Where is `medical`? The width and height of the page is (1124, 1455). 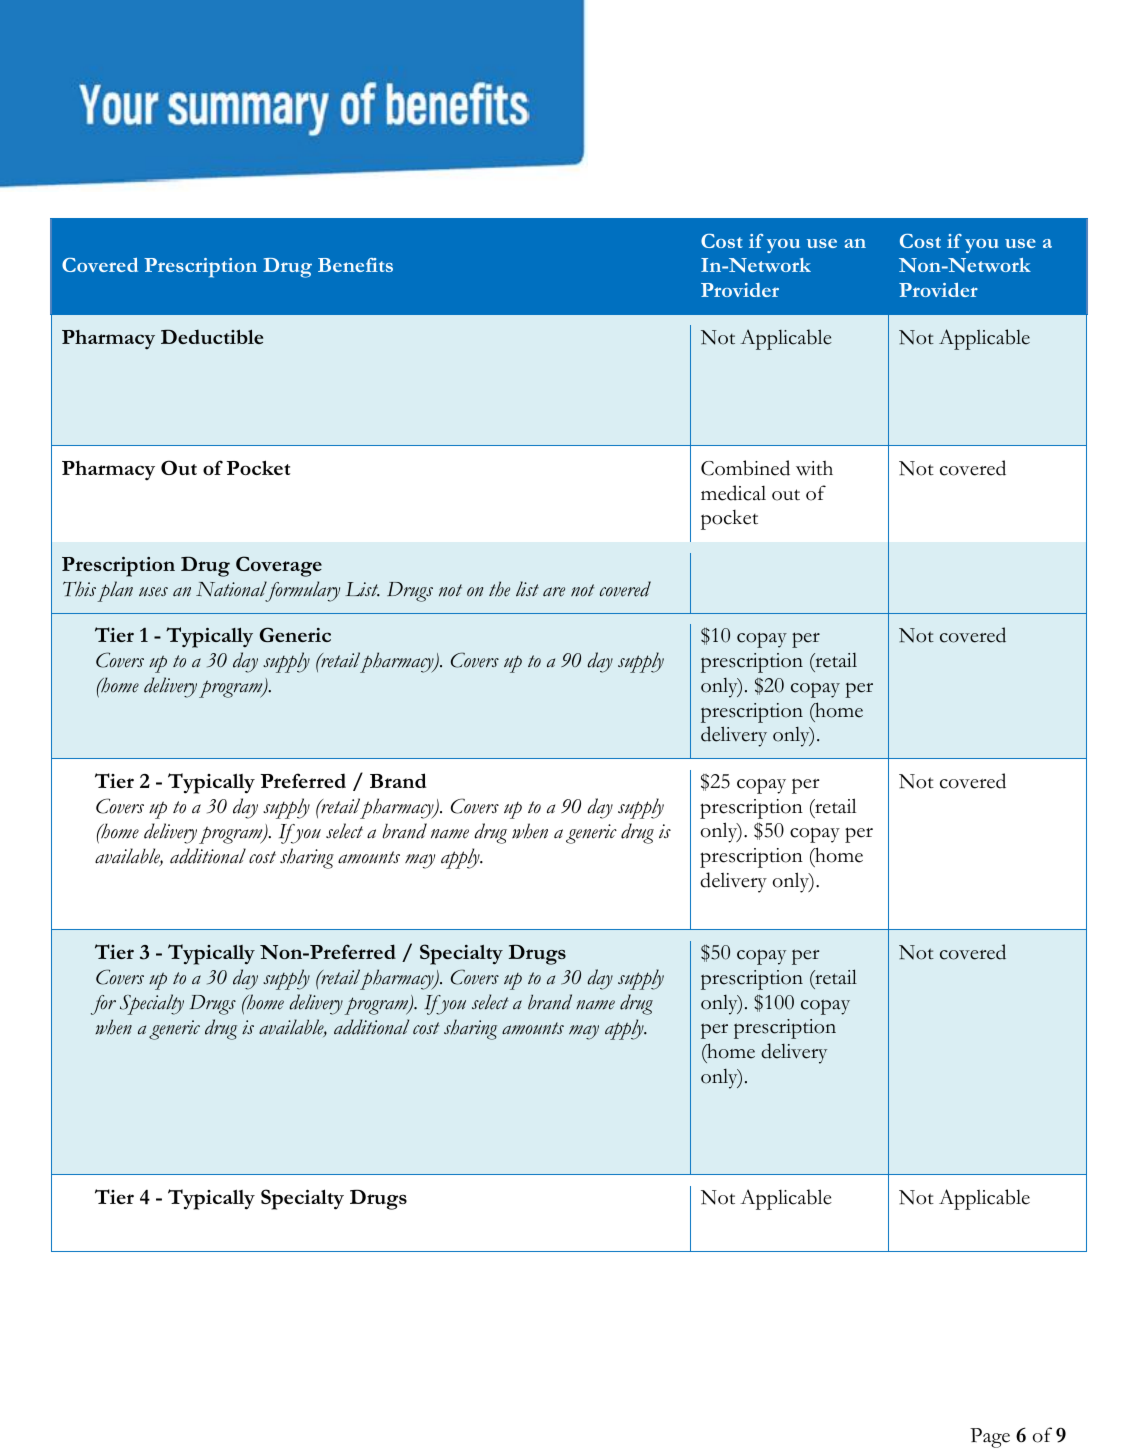 medical is located at coordinates (733, 493).
